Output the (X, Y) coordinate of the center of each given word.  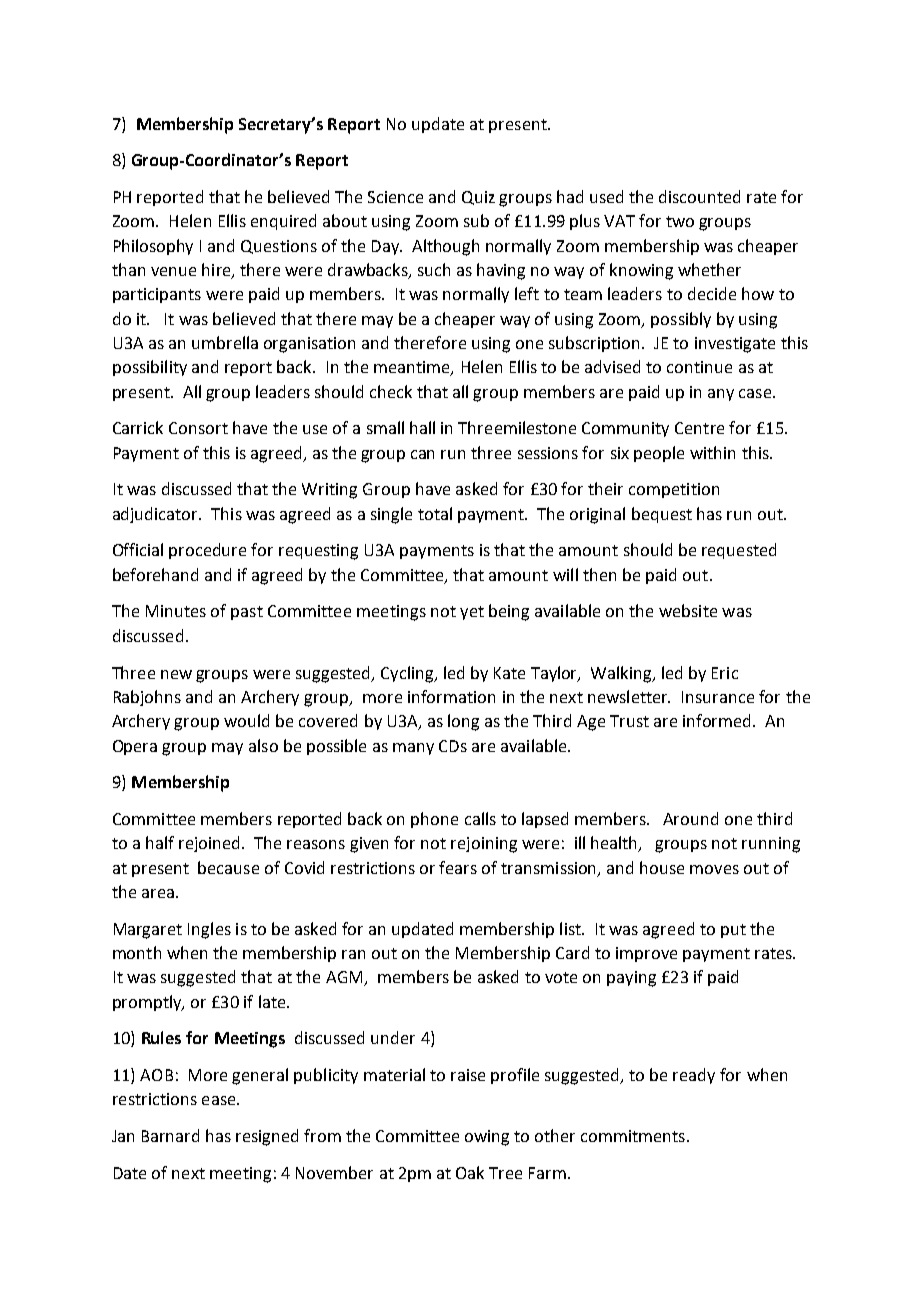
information (451, 696)
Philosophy (153, 247)
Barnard (170, 1135)
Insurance (718, 697)
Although (445, 247)
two (680, 221)
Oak (470, 1172)
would (246, 720)
